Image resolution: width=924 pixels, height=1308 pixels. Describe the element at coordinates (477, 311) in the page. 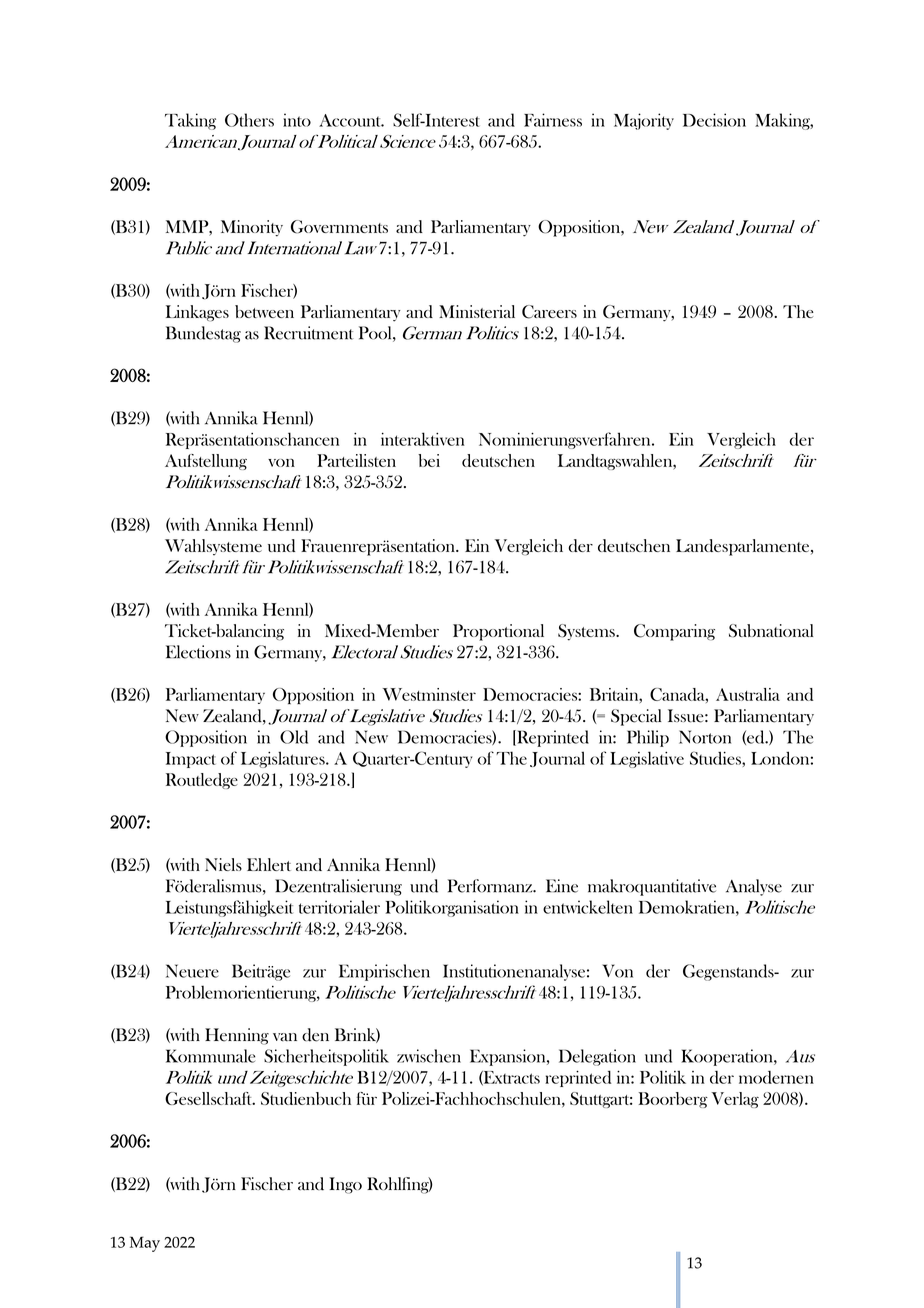

I see `Ministerial` at that location.
